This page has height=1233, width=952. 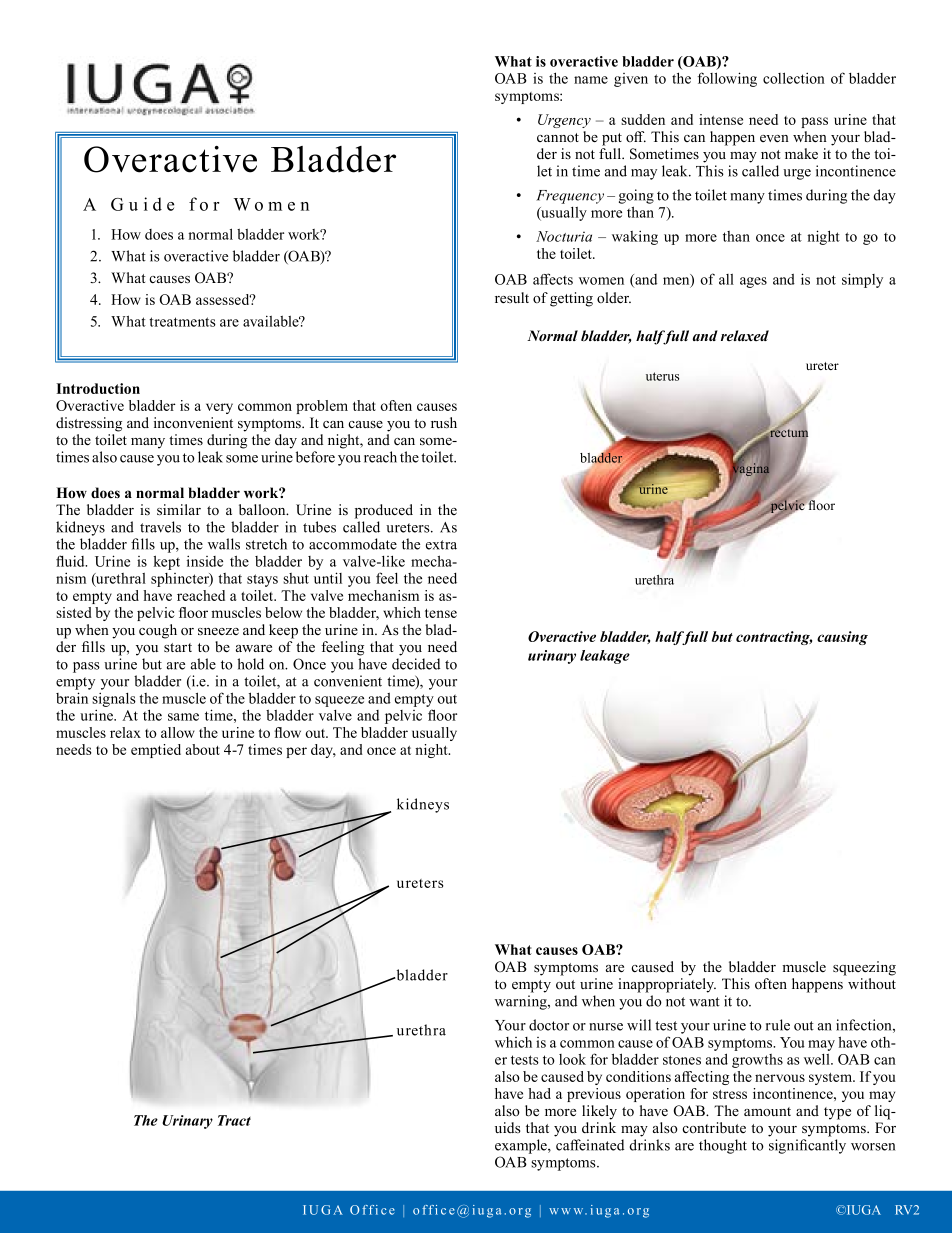 What do you see at coordinates (182, 322) in the page?
I see `treatments` at bounding box center [182, 322].
